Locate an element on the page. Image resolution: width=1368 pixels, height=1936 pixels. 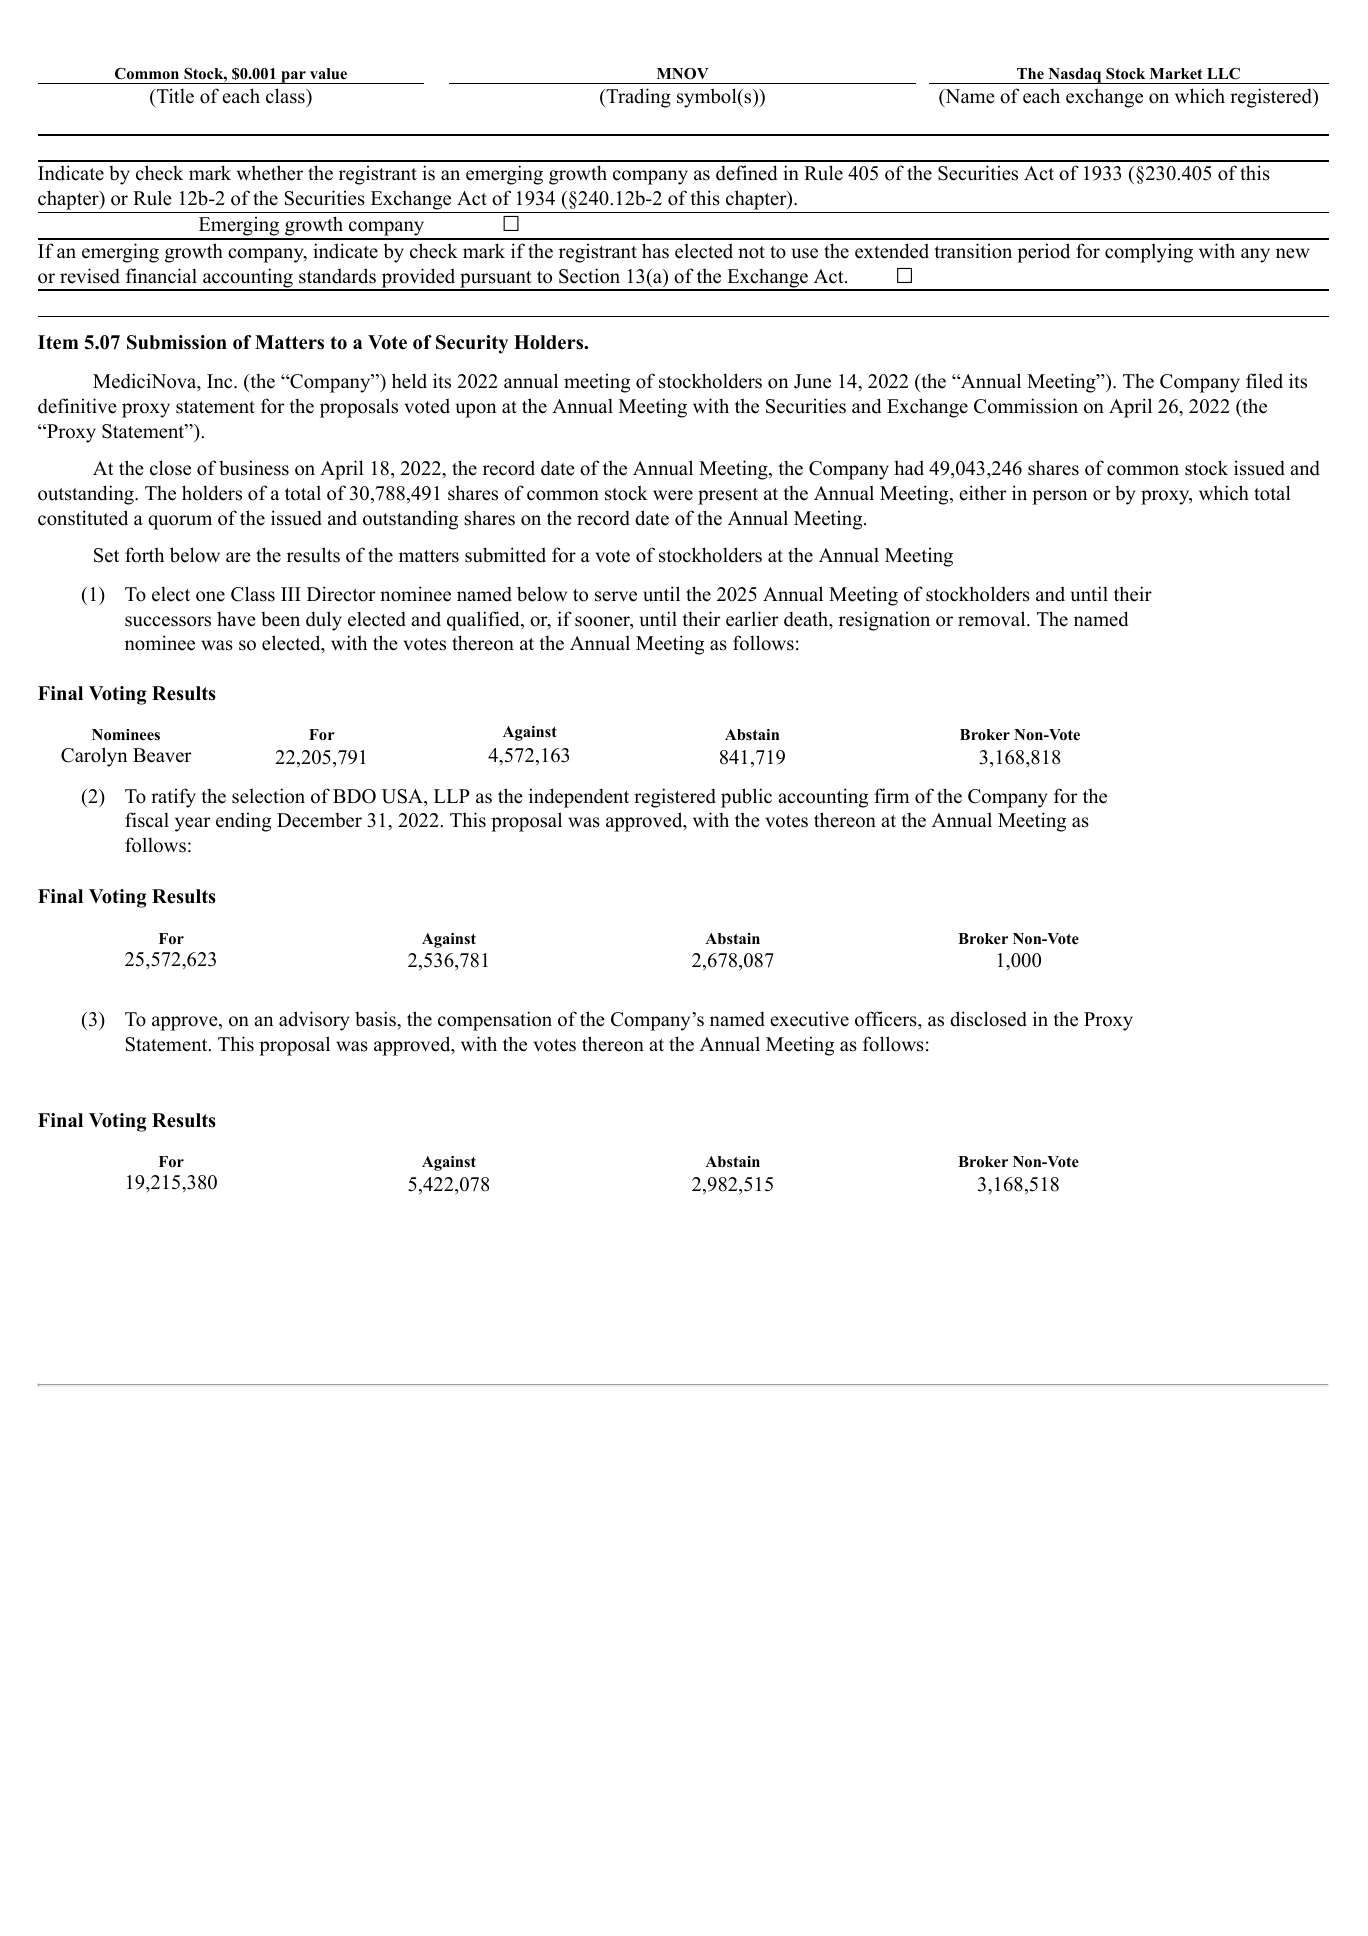
firm is located at coordinates (892, 795).
